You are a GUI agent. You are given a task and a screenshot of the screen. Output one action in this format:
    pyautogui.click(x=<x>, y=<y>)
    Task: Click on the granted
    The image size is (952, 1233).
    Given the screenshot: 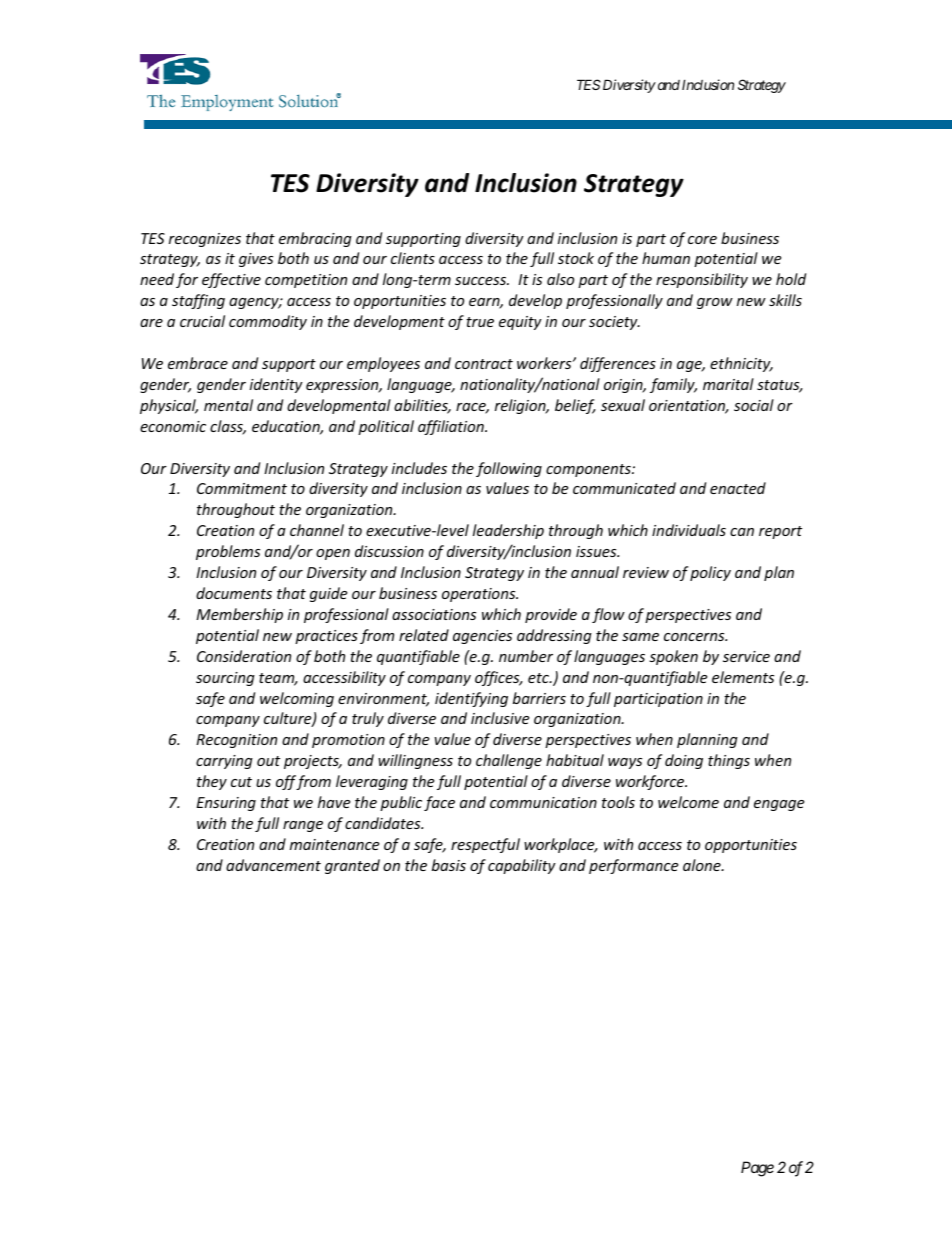 What is the action you would take?
    pyautogui.click(x=352, y=866)
